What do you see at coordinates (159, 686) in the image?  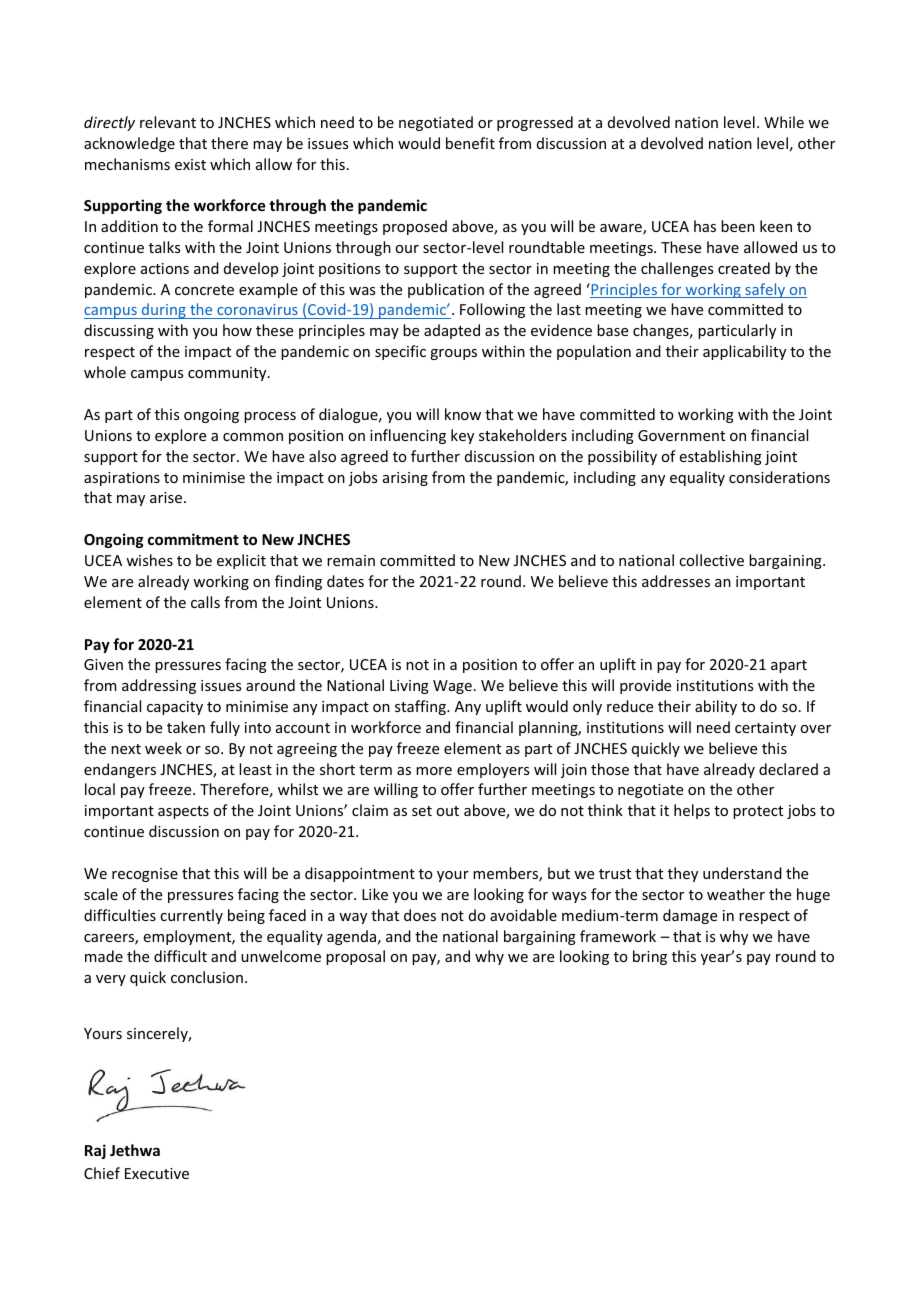 I see `addressing` at bounding box center [159, 686].
